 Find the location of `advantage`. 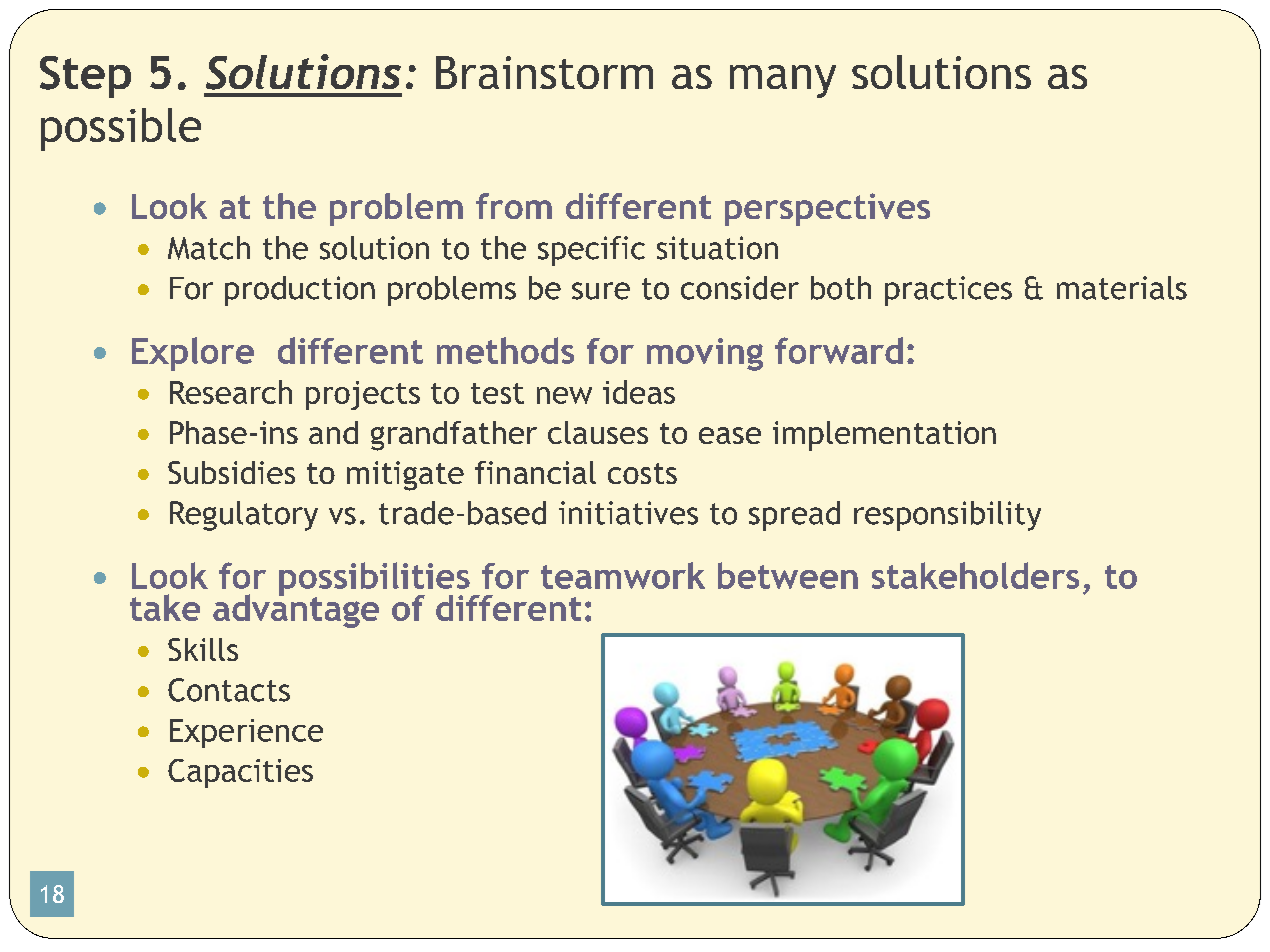

advantage is located at coordinates (296, 610).
